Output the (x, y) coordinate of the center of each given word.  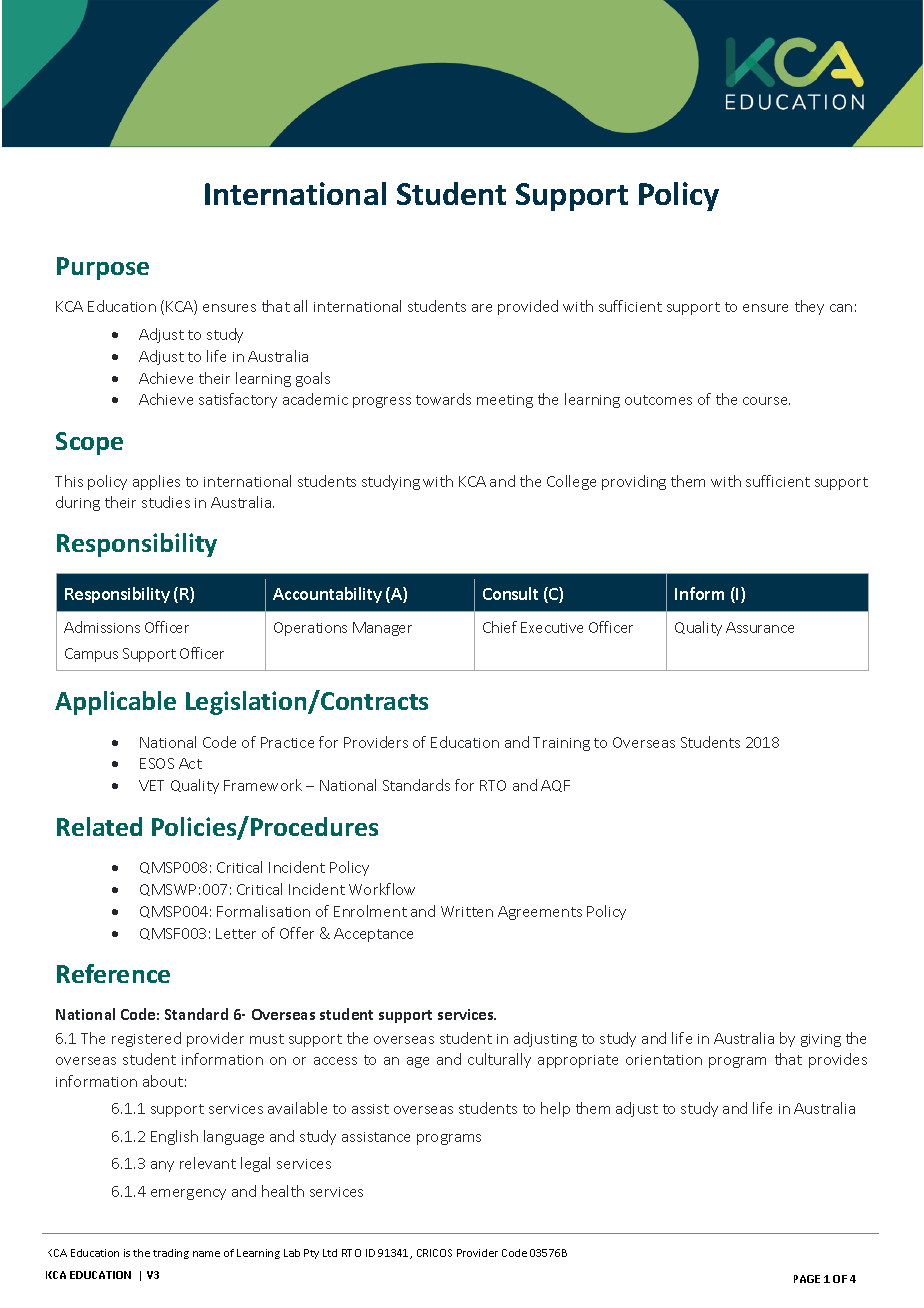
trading (171, 1254)
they (809, 307)
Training (561, 744)
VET (151, 785)
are (482, 308)
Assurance (760, 627)
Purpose (103, 268)
